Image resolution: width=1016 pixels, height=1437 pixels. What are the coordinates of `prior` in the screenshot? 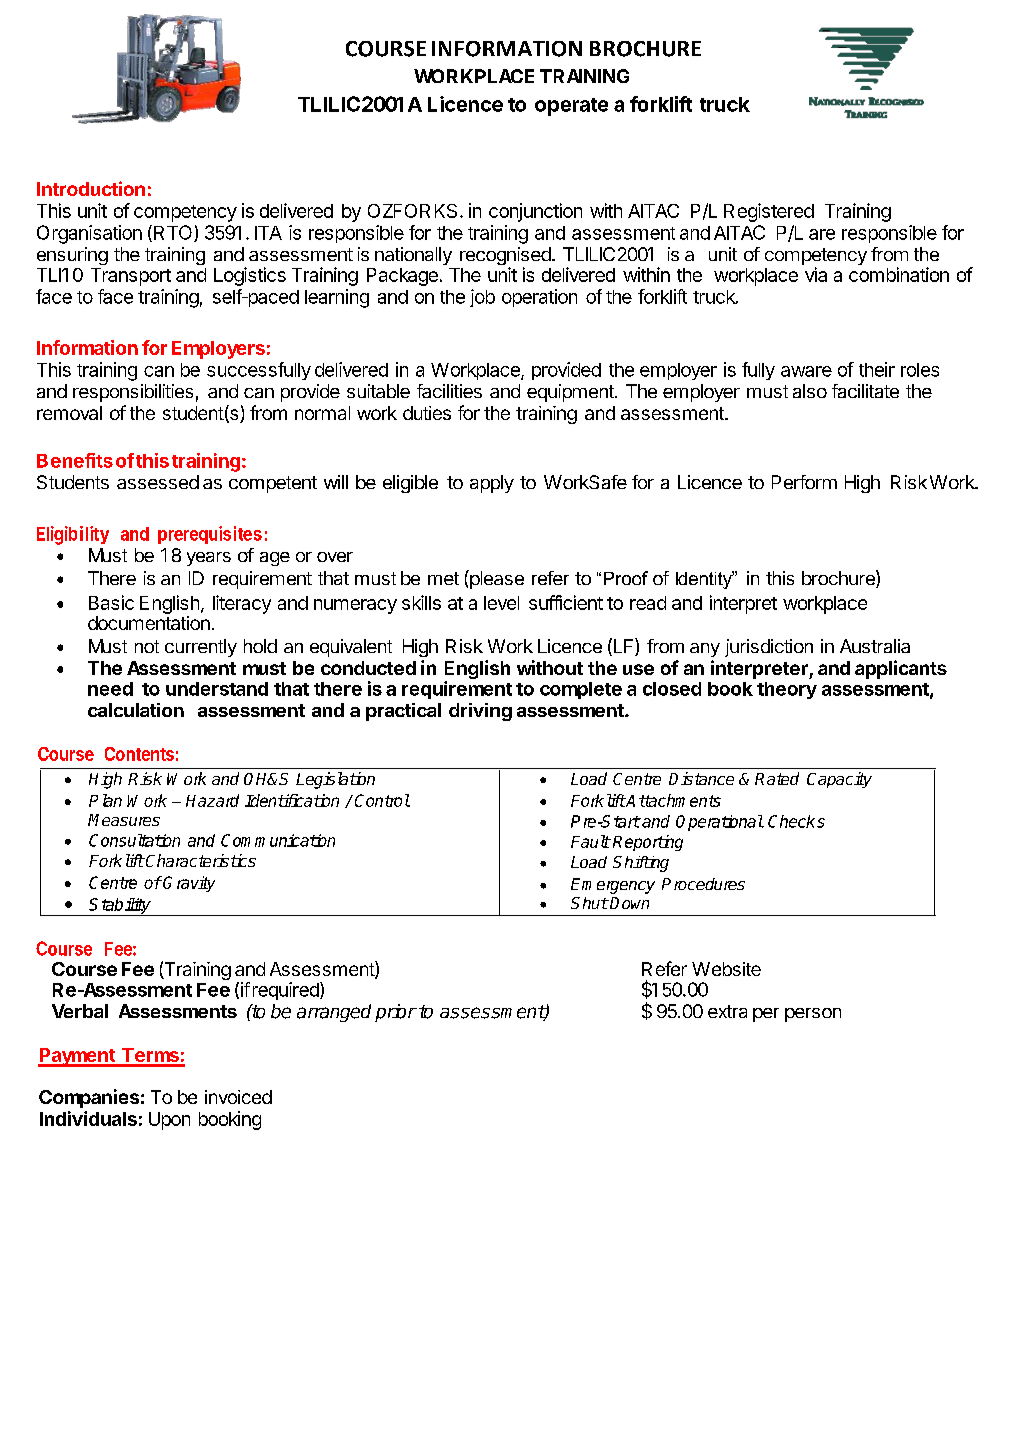 It's located at (396, 1013).
